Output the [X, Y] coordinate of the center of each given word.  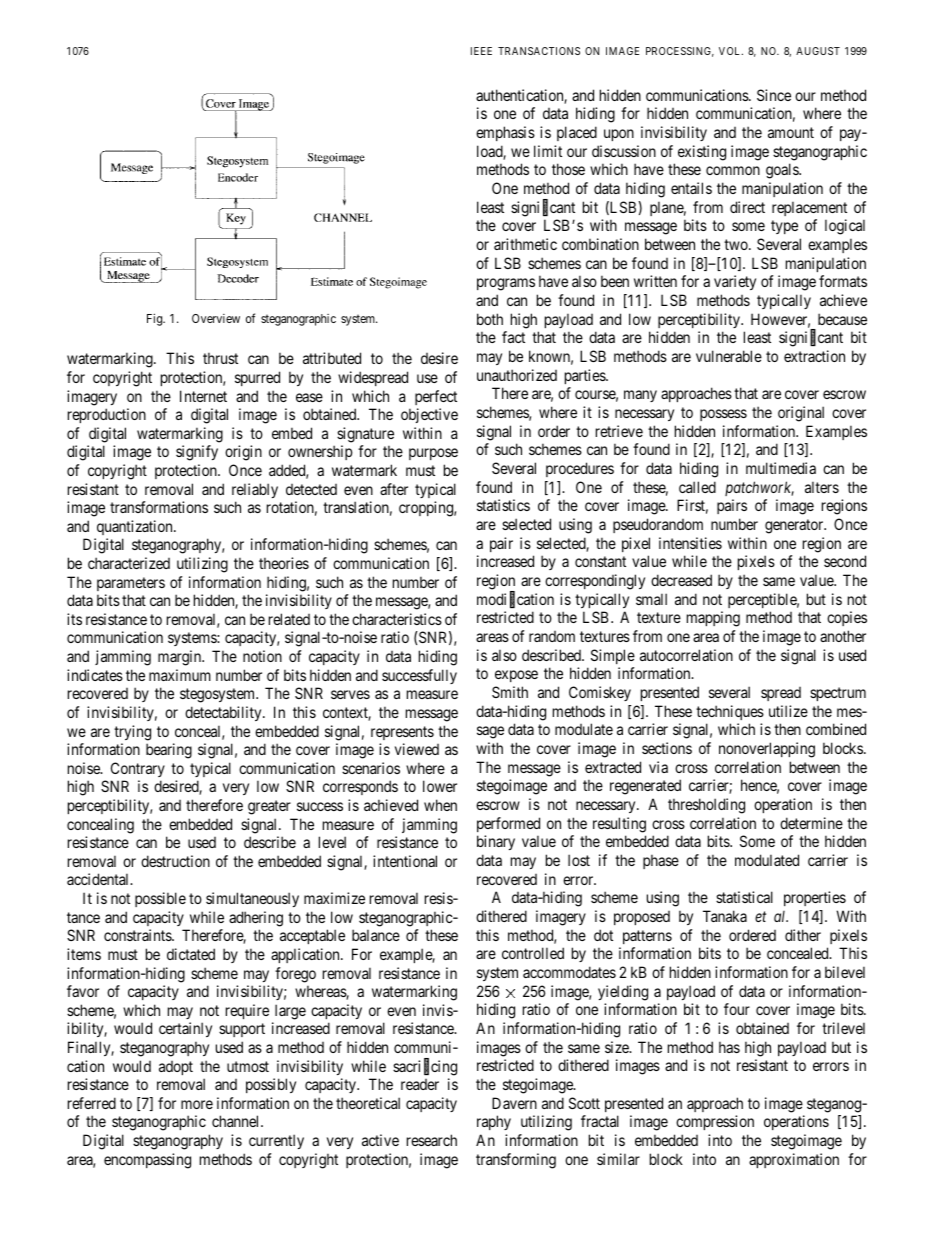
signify [197, 453]
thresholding [706, 806]
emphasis [505, 133]
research [432, 1140]
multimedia [781, 468]
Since [774, 95]
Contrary [138, 769]
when [440, 805]
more [197, 1104]
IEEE [481, 51]
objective [429, 415]
